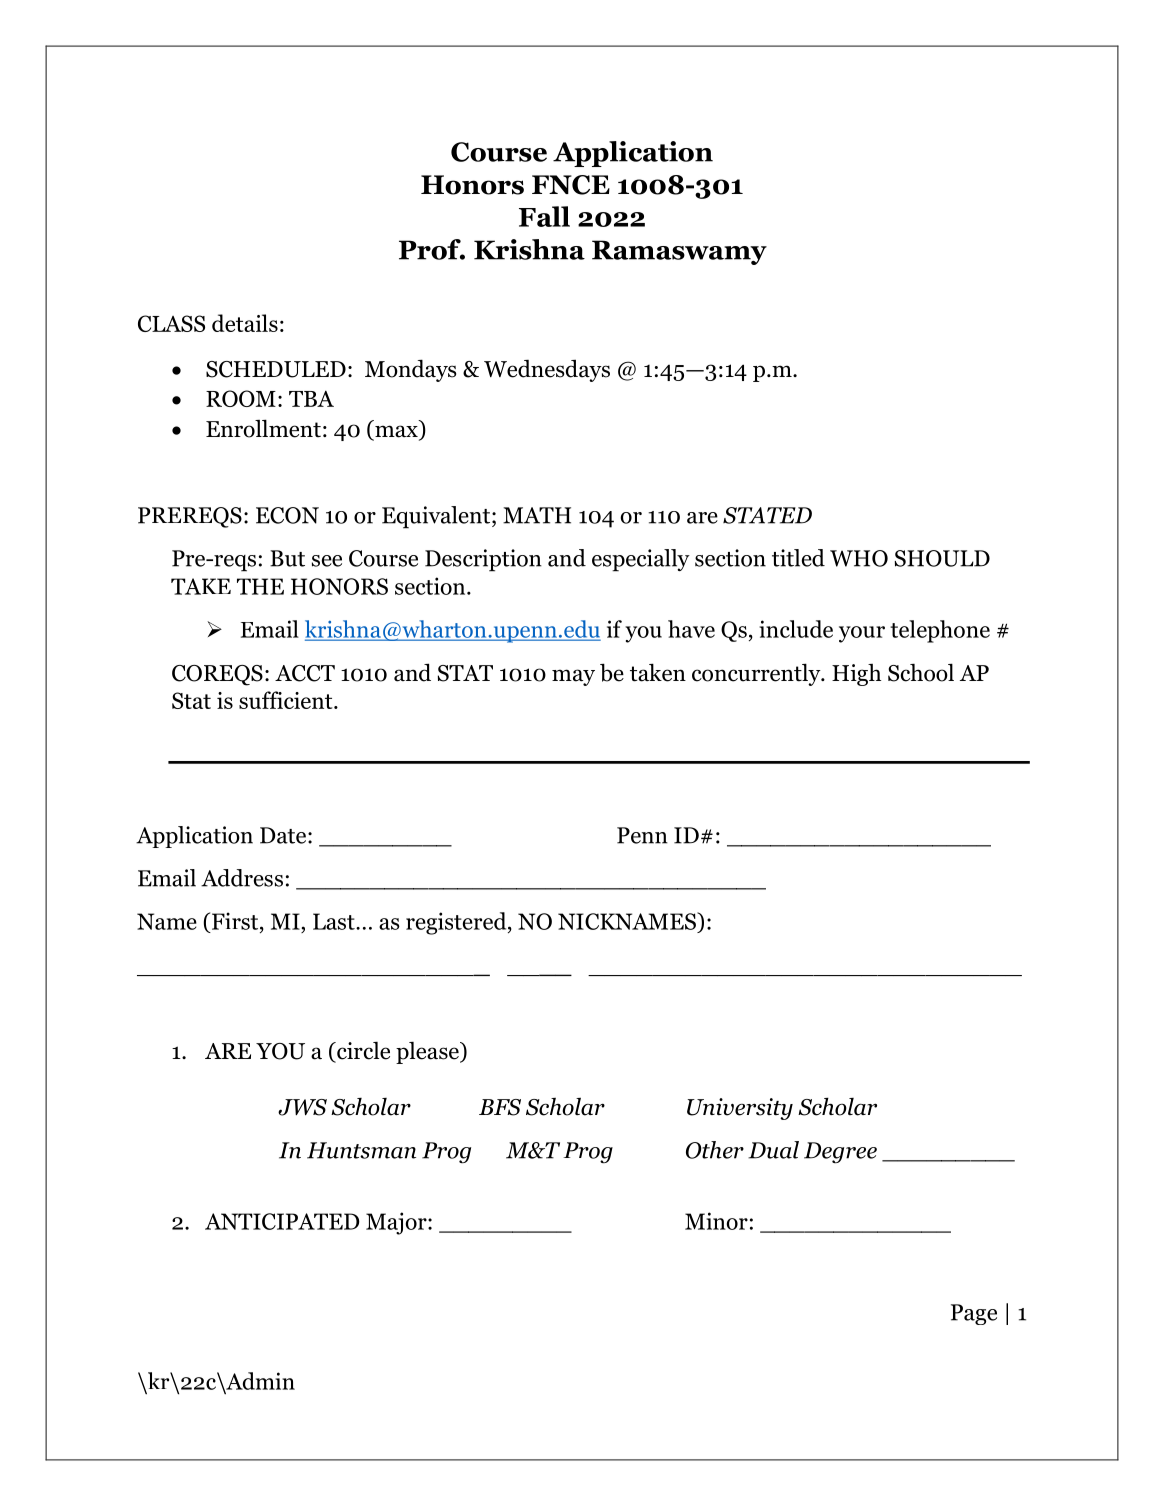  What do you see at coordinates (856, 675) in the image?
I see `High` at bounding box center [856, 675].
